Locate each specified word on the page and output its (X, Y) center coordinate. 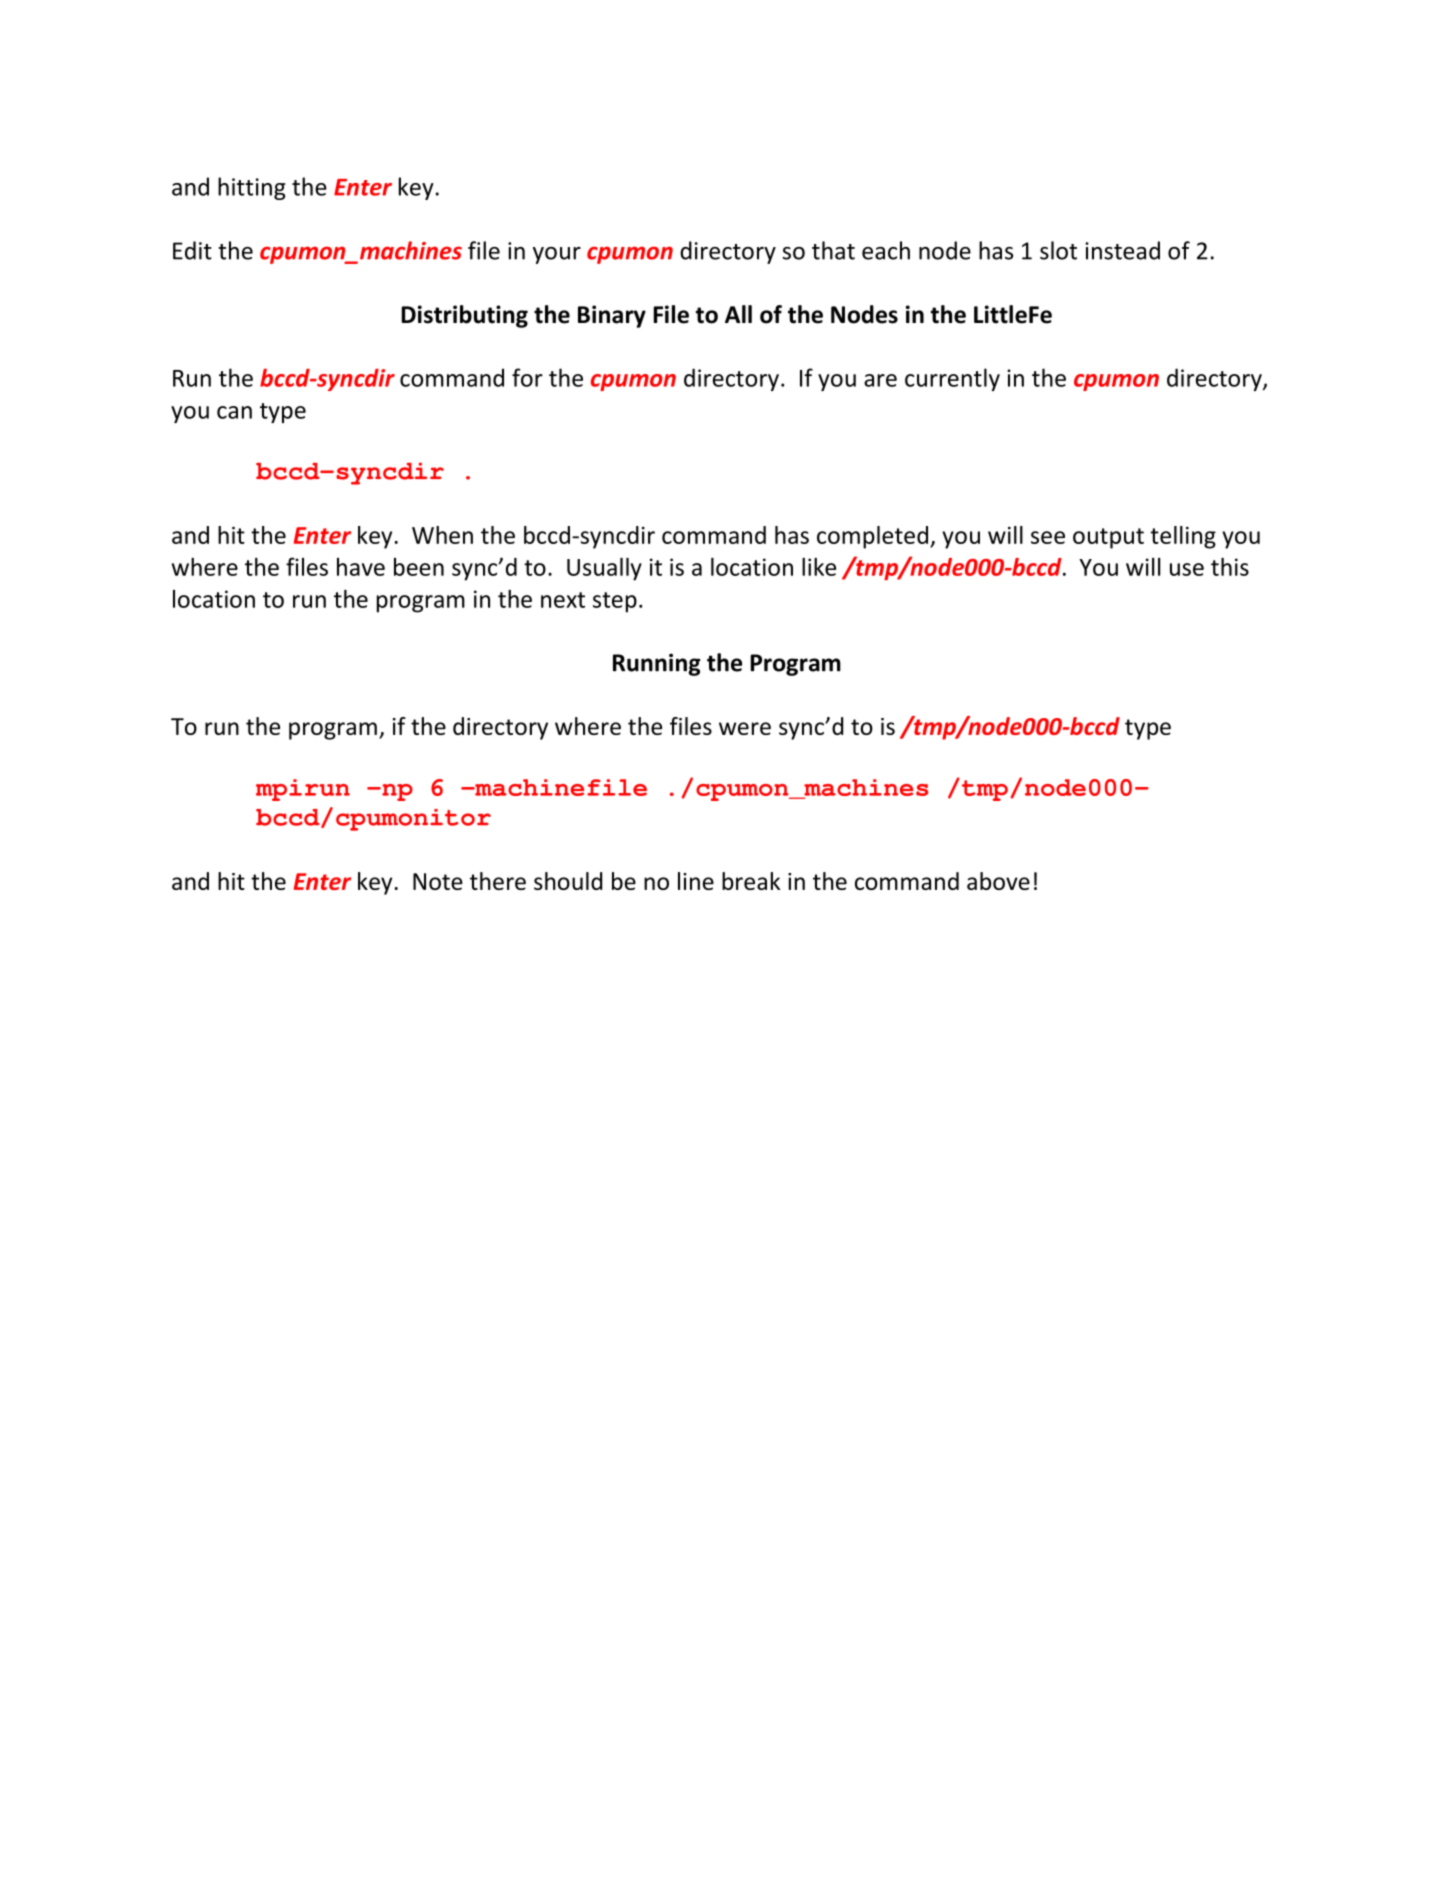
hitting (252, 188)
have (361, 567)
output (1108, 538)
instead (1122, 250)
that (833, 250)
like (819, 567)
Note (438, 881)
